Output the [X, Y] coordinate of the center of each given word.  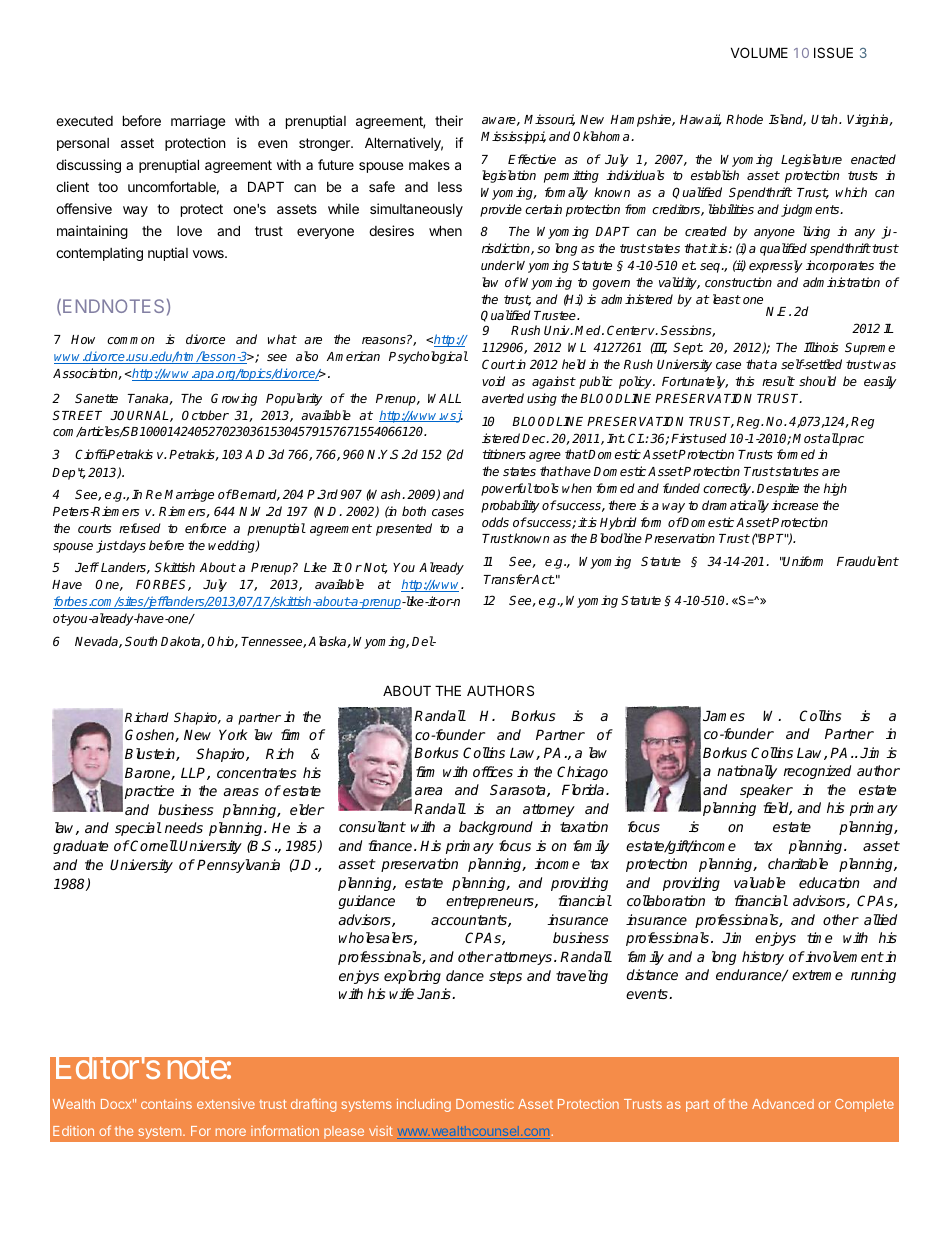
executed [84, 121]
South [141, 641]
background [496, 828]
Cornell [153, 845]
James [724, 715]
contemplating [99, 254]
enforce [205, 528]
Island [787, 120]
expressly [776, 266]
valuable [759, 882]
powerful [506, 489]
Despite [778, 489]
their [449, 120]
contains [166, 1104]
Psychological [428, 357]
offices [493, 771]
